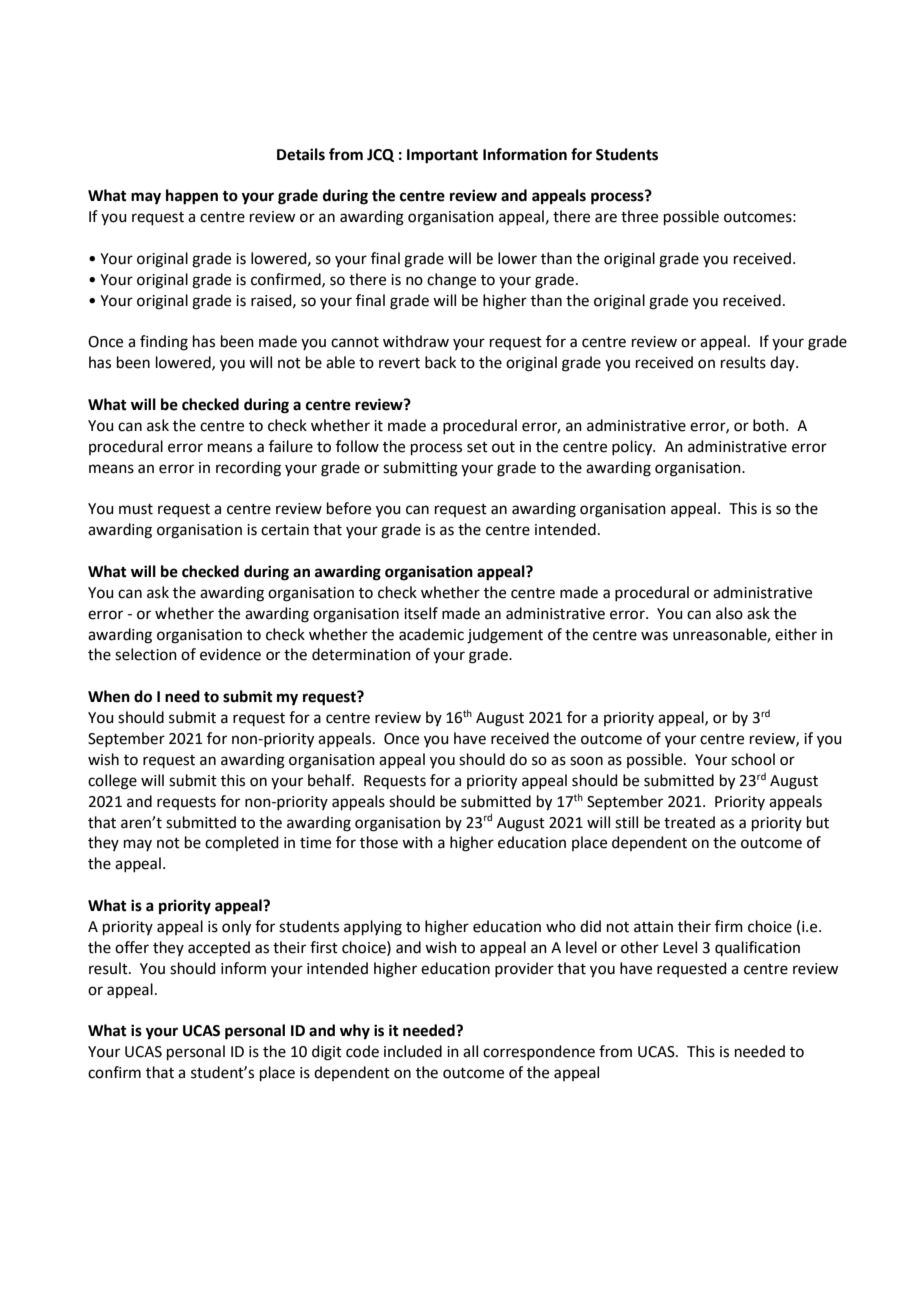  Describe the element at coordinates (470, 1051) in the screenshot. I see `all` at that location.
